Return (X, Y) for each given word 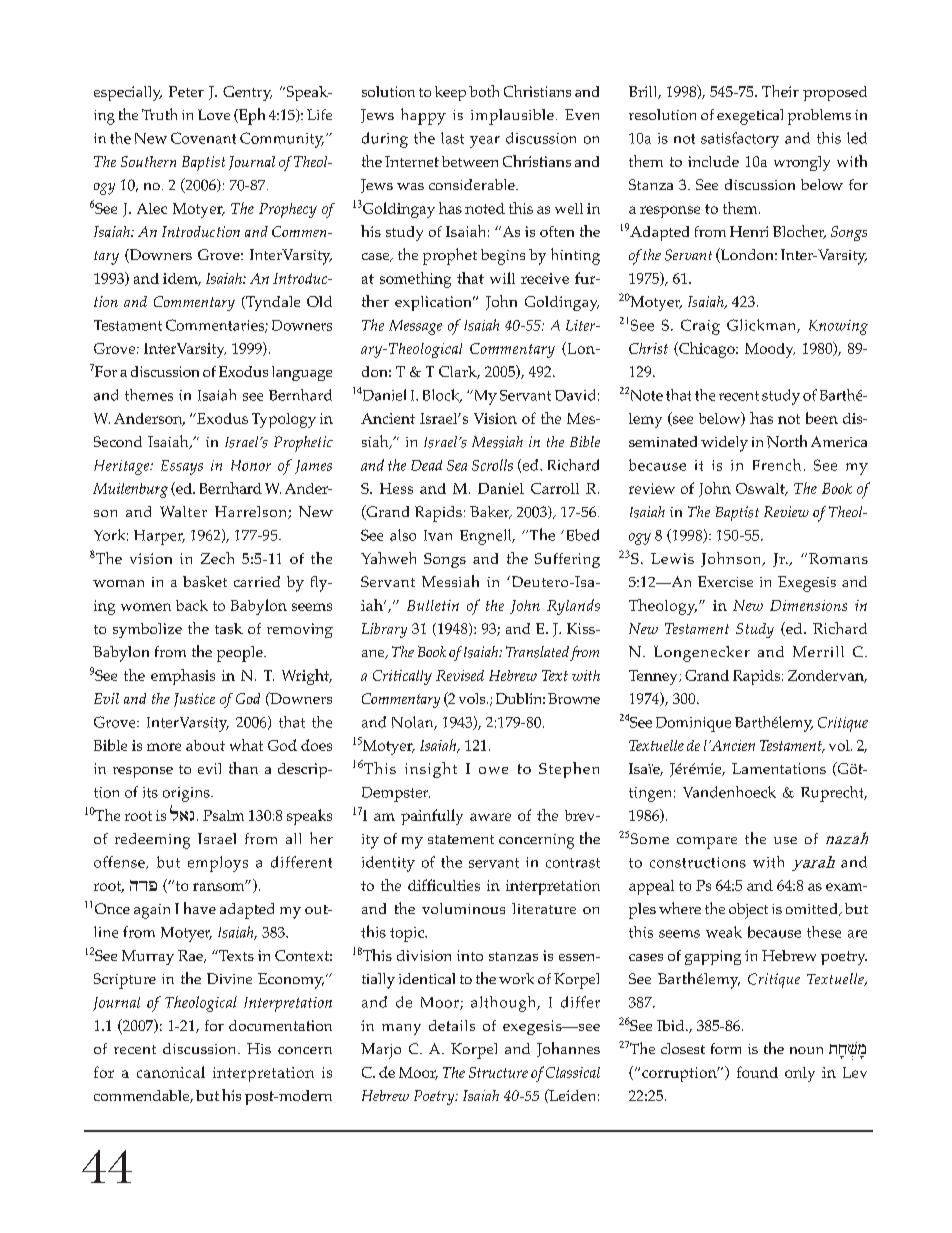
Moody (770, 350)
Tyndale (272, 303)
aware (490, 817)
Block (442, 396)
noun (806, 1050)
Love (214, 114)
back (192, 605)
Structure (498, 1072)
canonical (171, 1072)
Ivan (438, 535)
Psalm (223, 815)
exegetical (750, 117)
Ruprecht (833, 794)
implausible (512, 117)
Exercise (725, 581)
